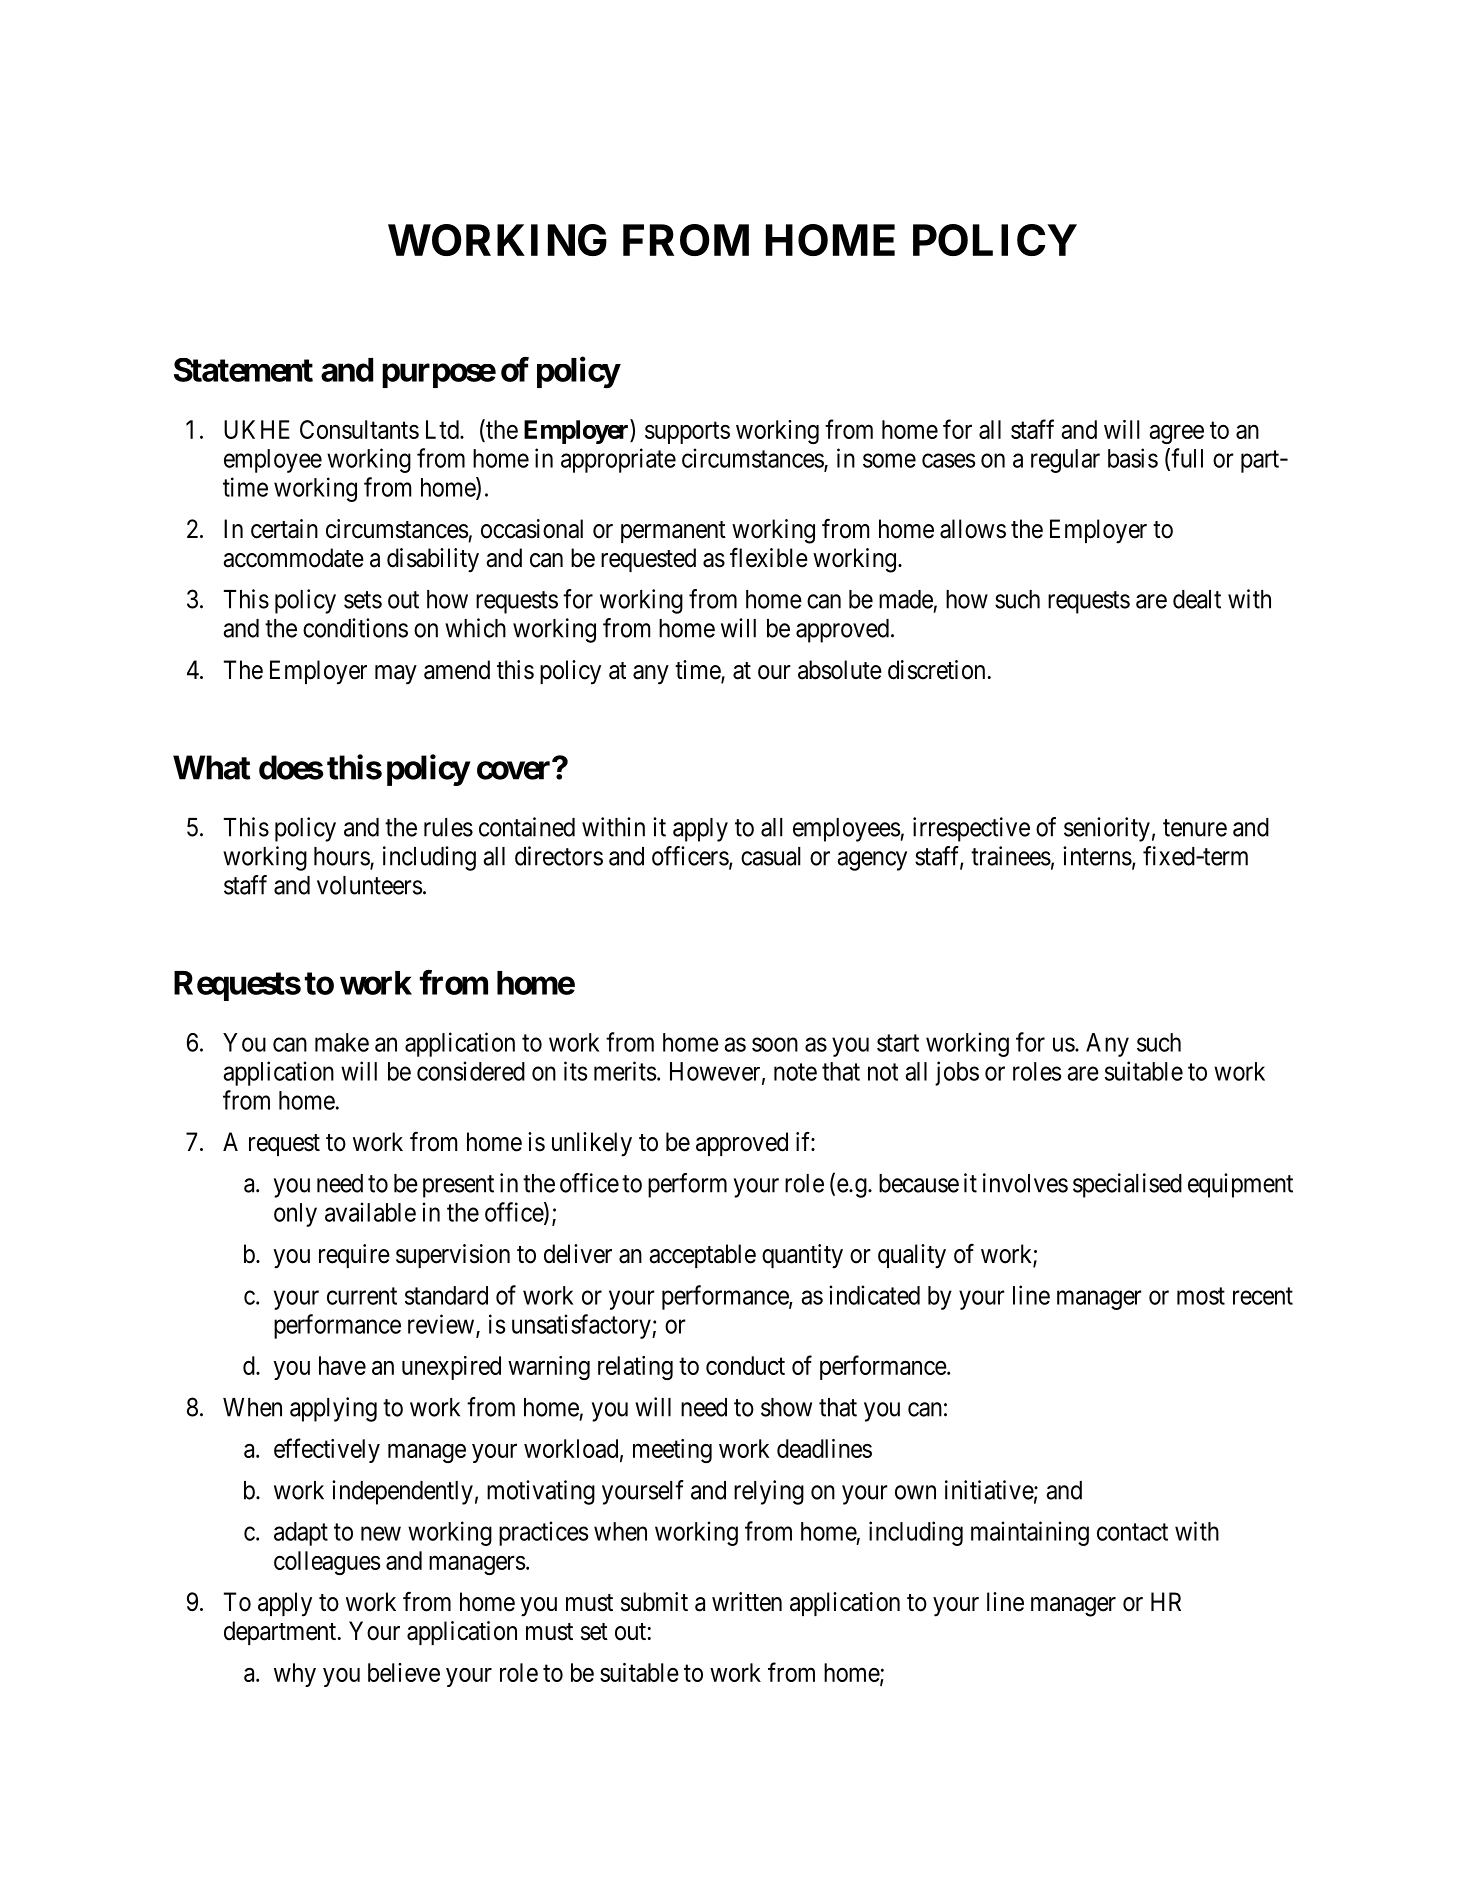  I want to click on seniority, so click(1107, 829).
